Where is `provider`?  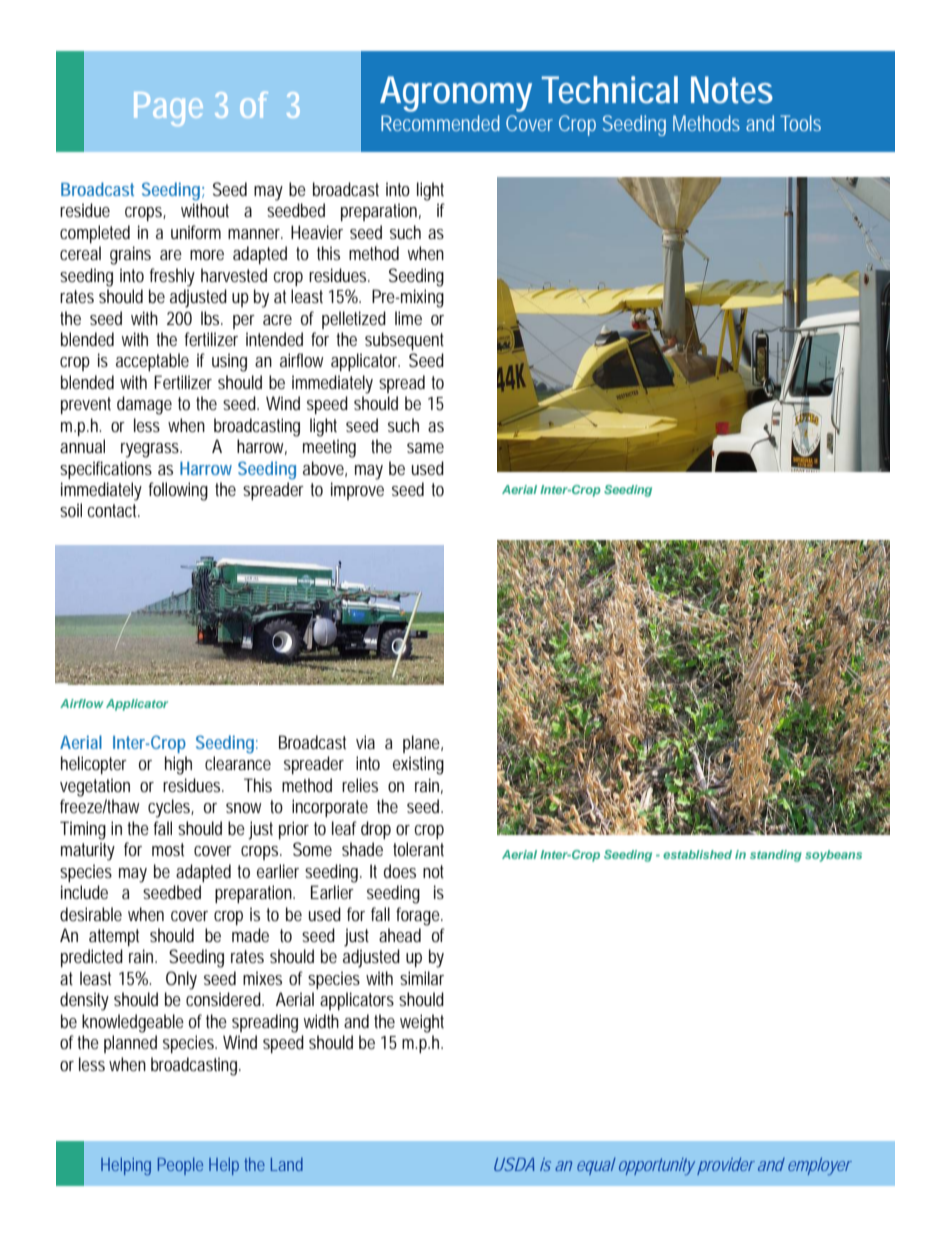
provider is located at coordinates (726, 1166).
